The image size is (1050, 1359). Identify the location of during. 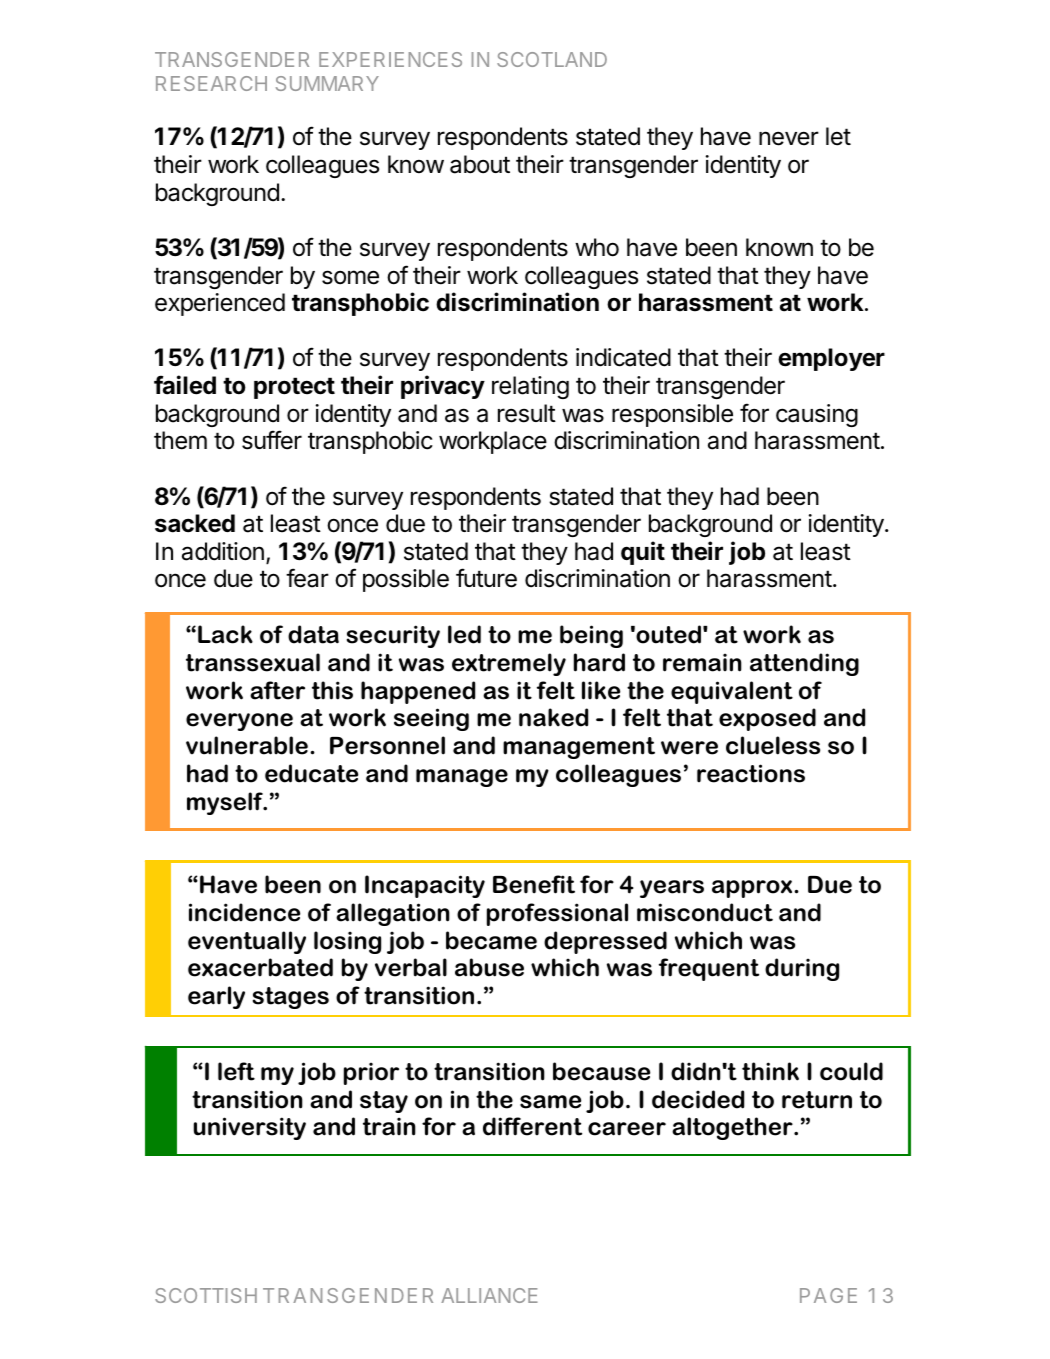
(802, 969).
